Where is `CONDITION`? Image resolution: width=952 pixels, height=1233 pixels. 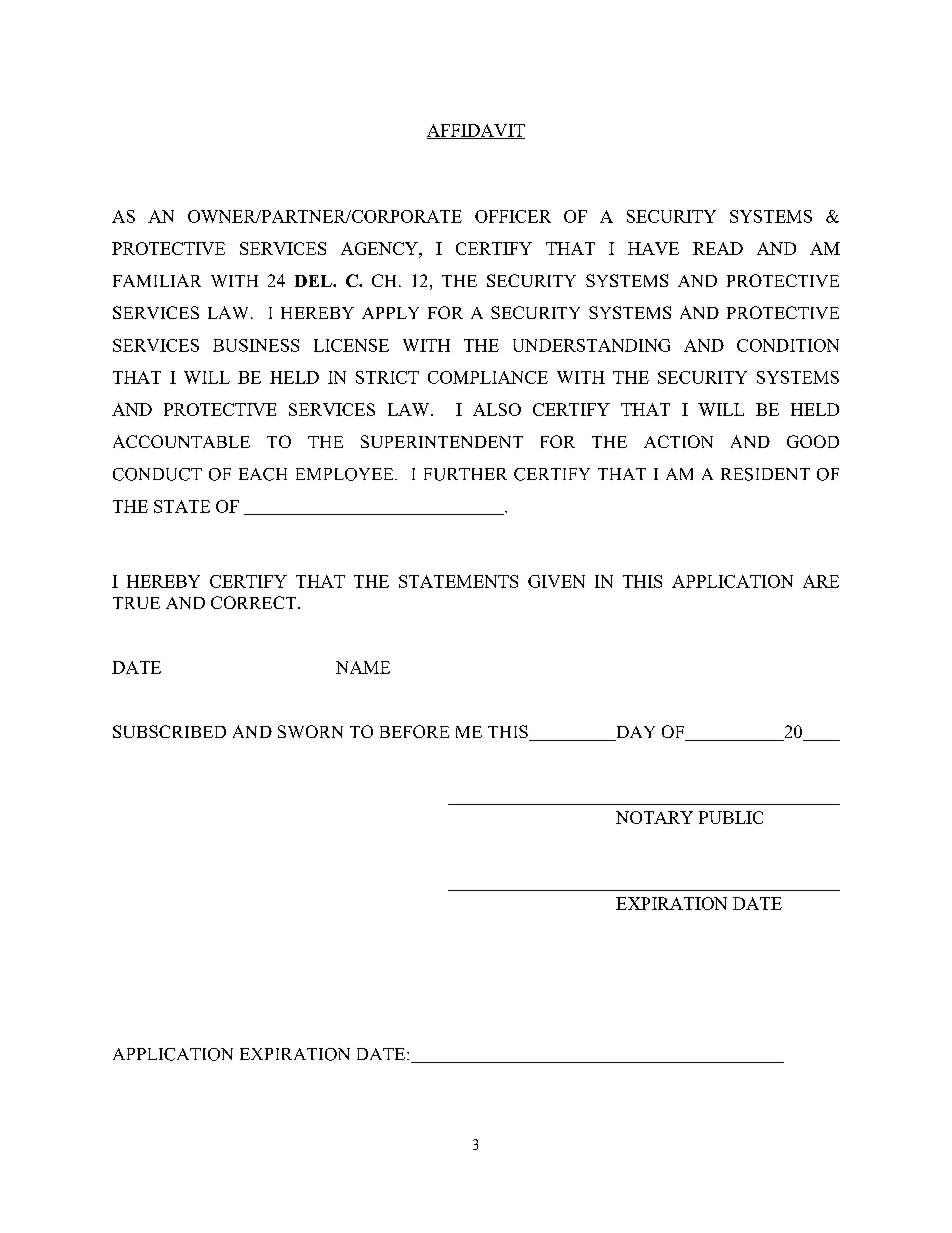
CONDITION is located at coordinates (788, 345).
